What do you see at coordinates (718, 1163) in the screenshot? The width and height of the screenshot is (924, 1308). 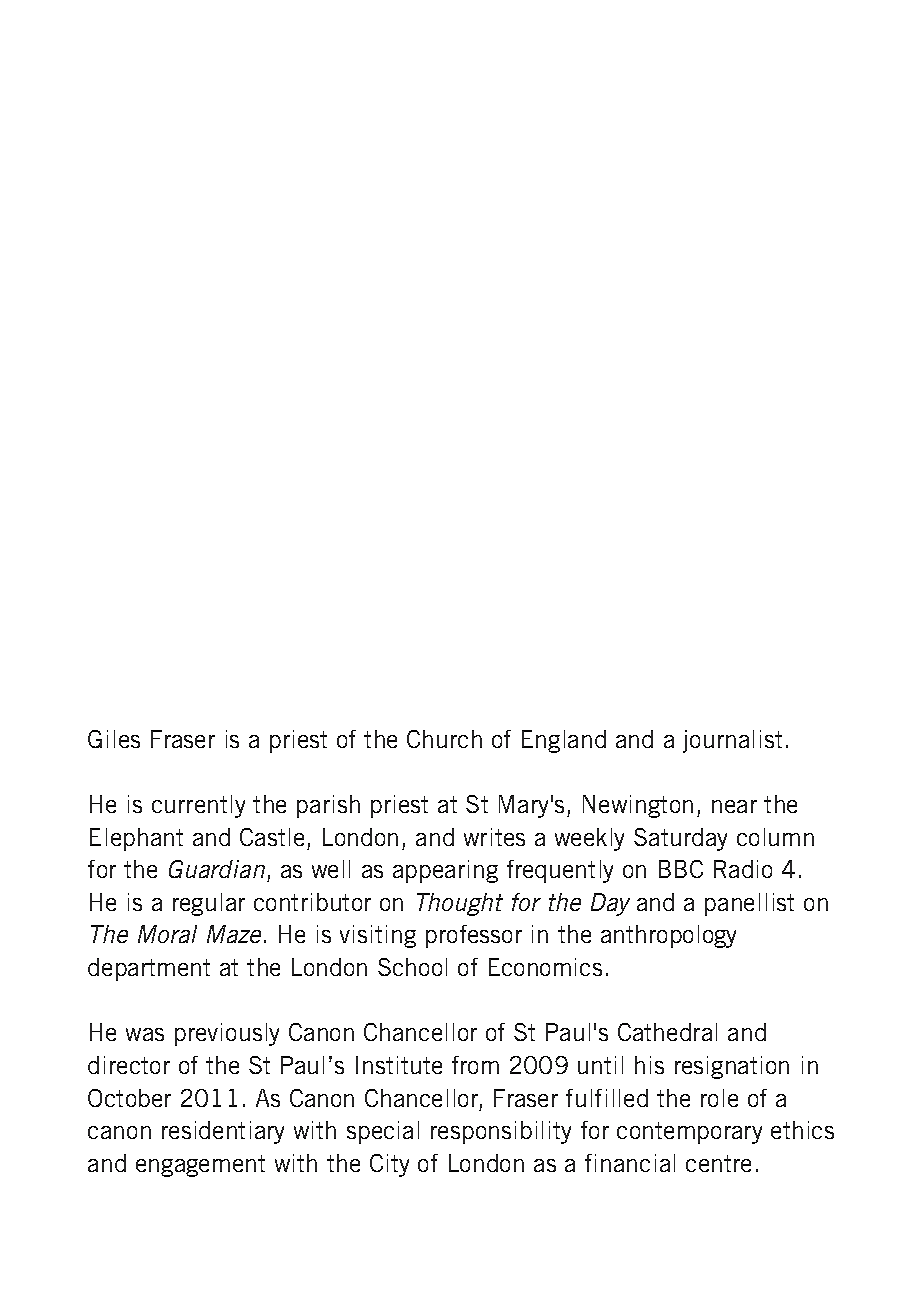 I see `centre` at bounding box center [718, 1163].
